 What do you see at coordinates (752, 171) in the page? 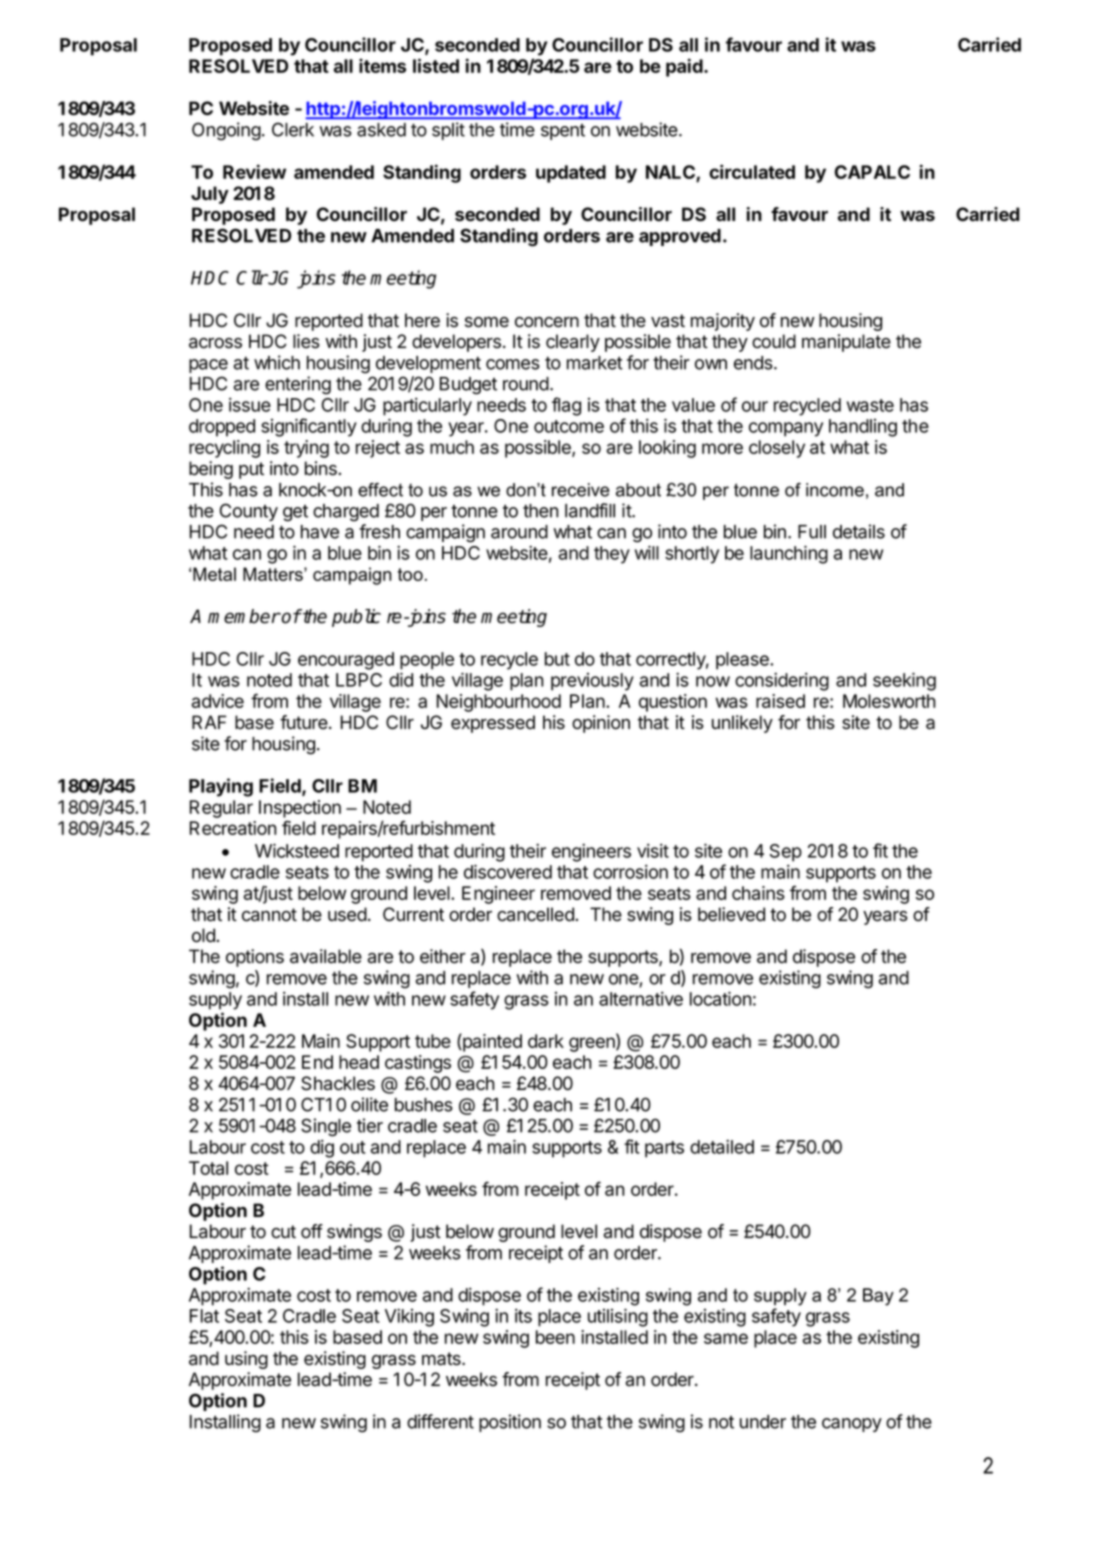
I see `circulated` at bounding box center [752, 171].
